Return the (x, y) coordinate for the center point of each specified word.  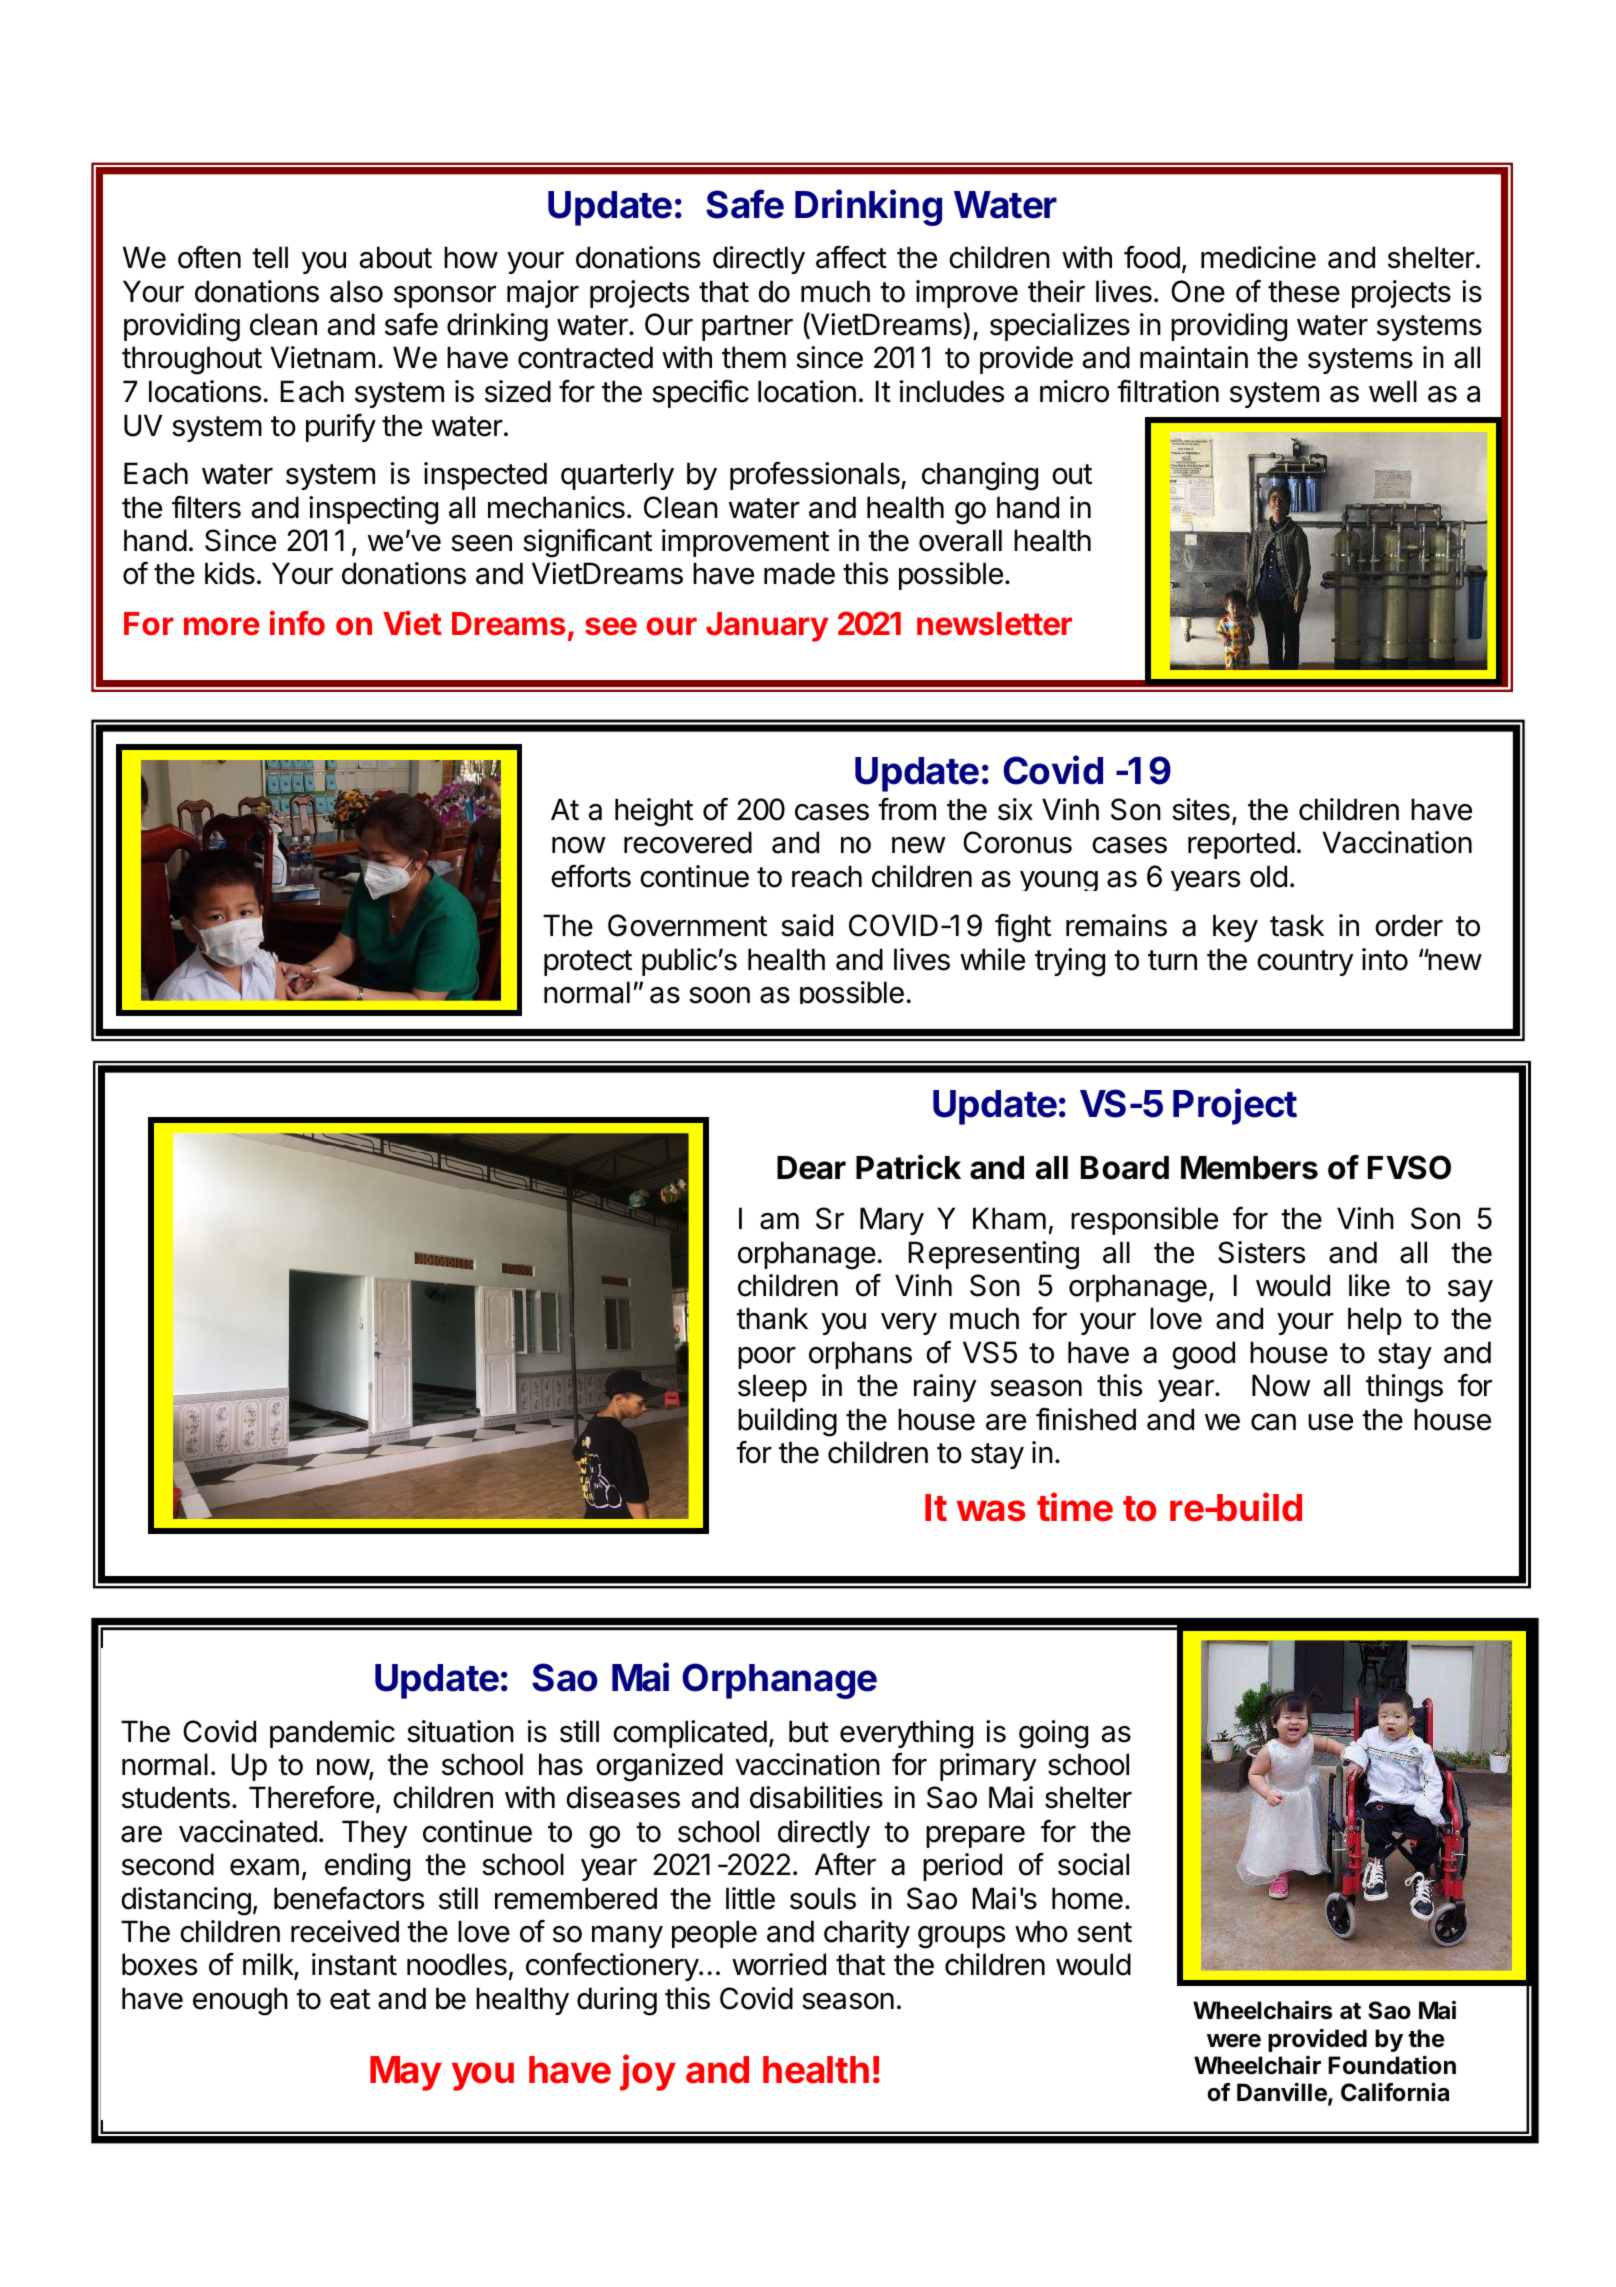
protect (588, 963)
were (1234, 2041)
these (1304, 291)
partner (747, 328)
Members (1249, 1168)
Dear (811, 1168)
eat (350, 1999)
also (356, 291)
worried (779, 1964)
